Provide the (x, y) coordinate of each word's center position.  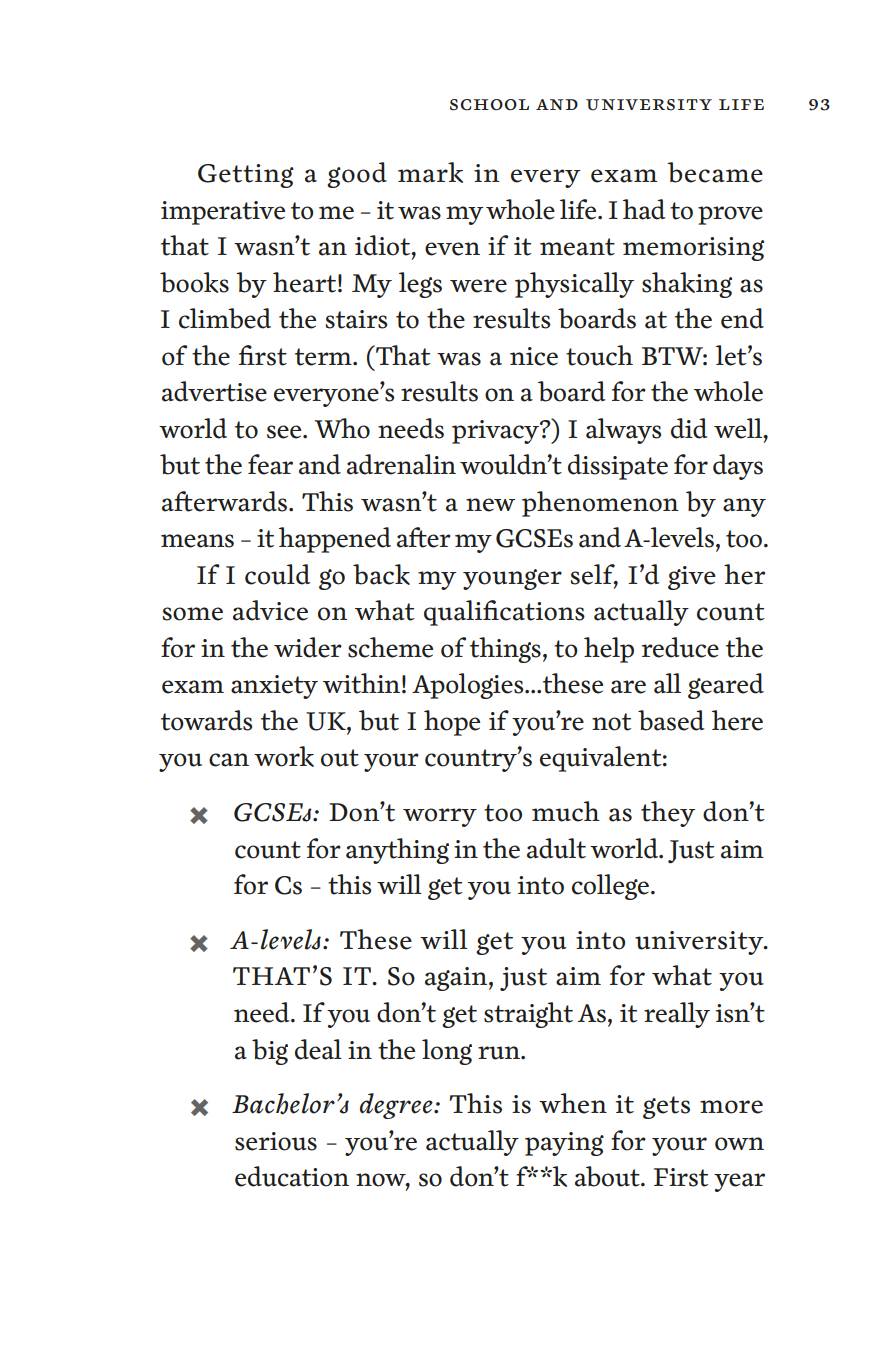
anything (397, 851)
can (229, 760)
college (610, 887)
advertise (214, 391)
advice (270, 610)
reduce (680, 647)
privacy (497, 432)
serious (276, 1141)
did (689, 428)
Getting (246, 176)
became (715, 172)
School (489, 105)
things (505, 650)
